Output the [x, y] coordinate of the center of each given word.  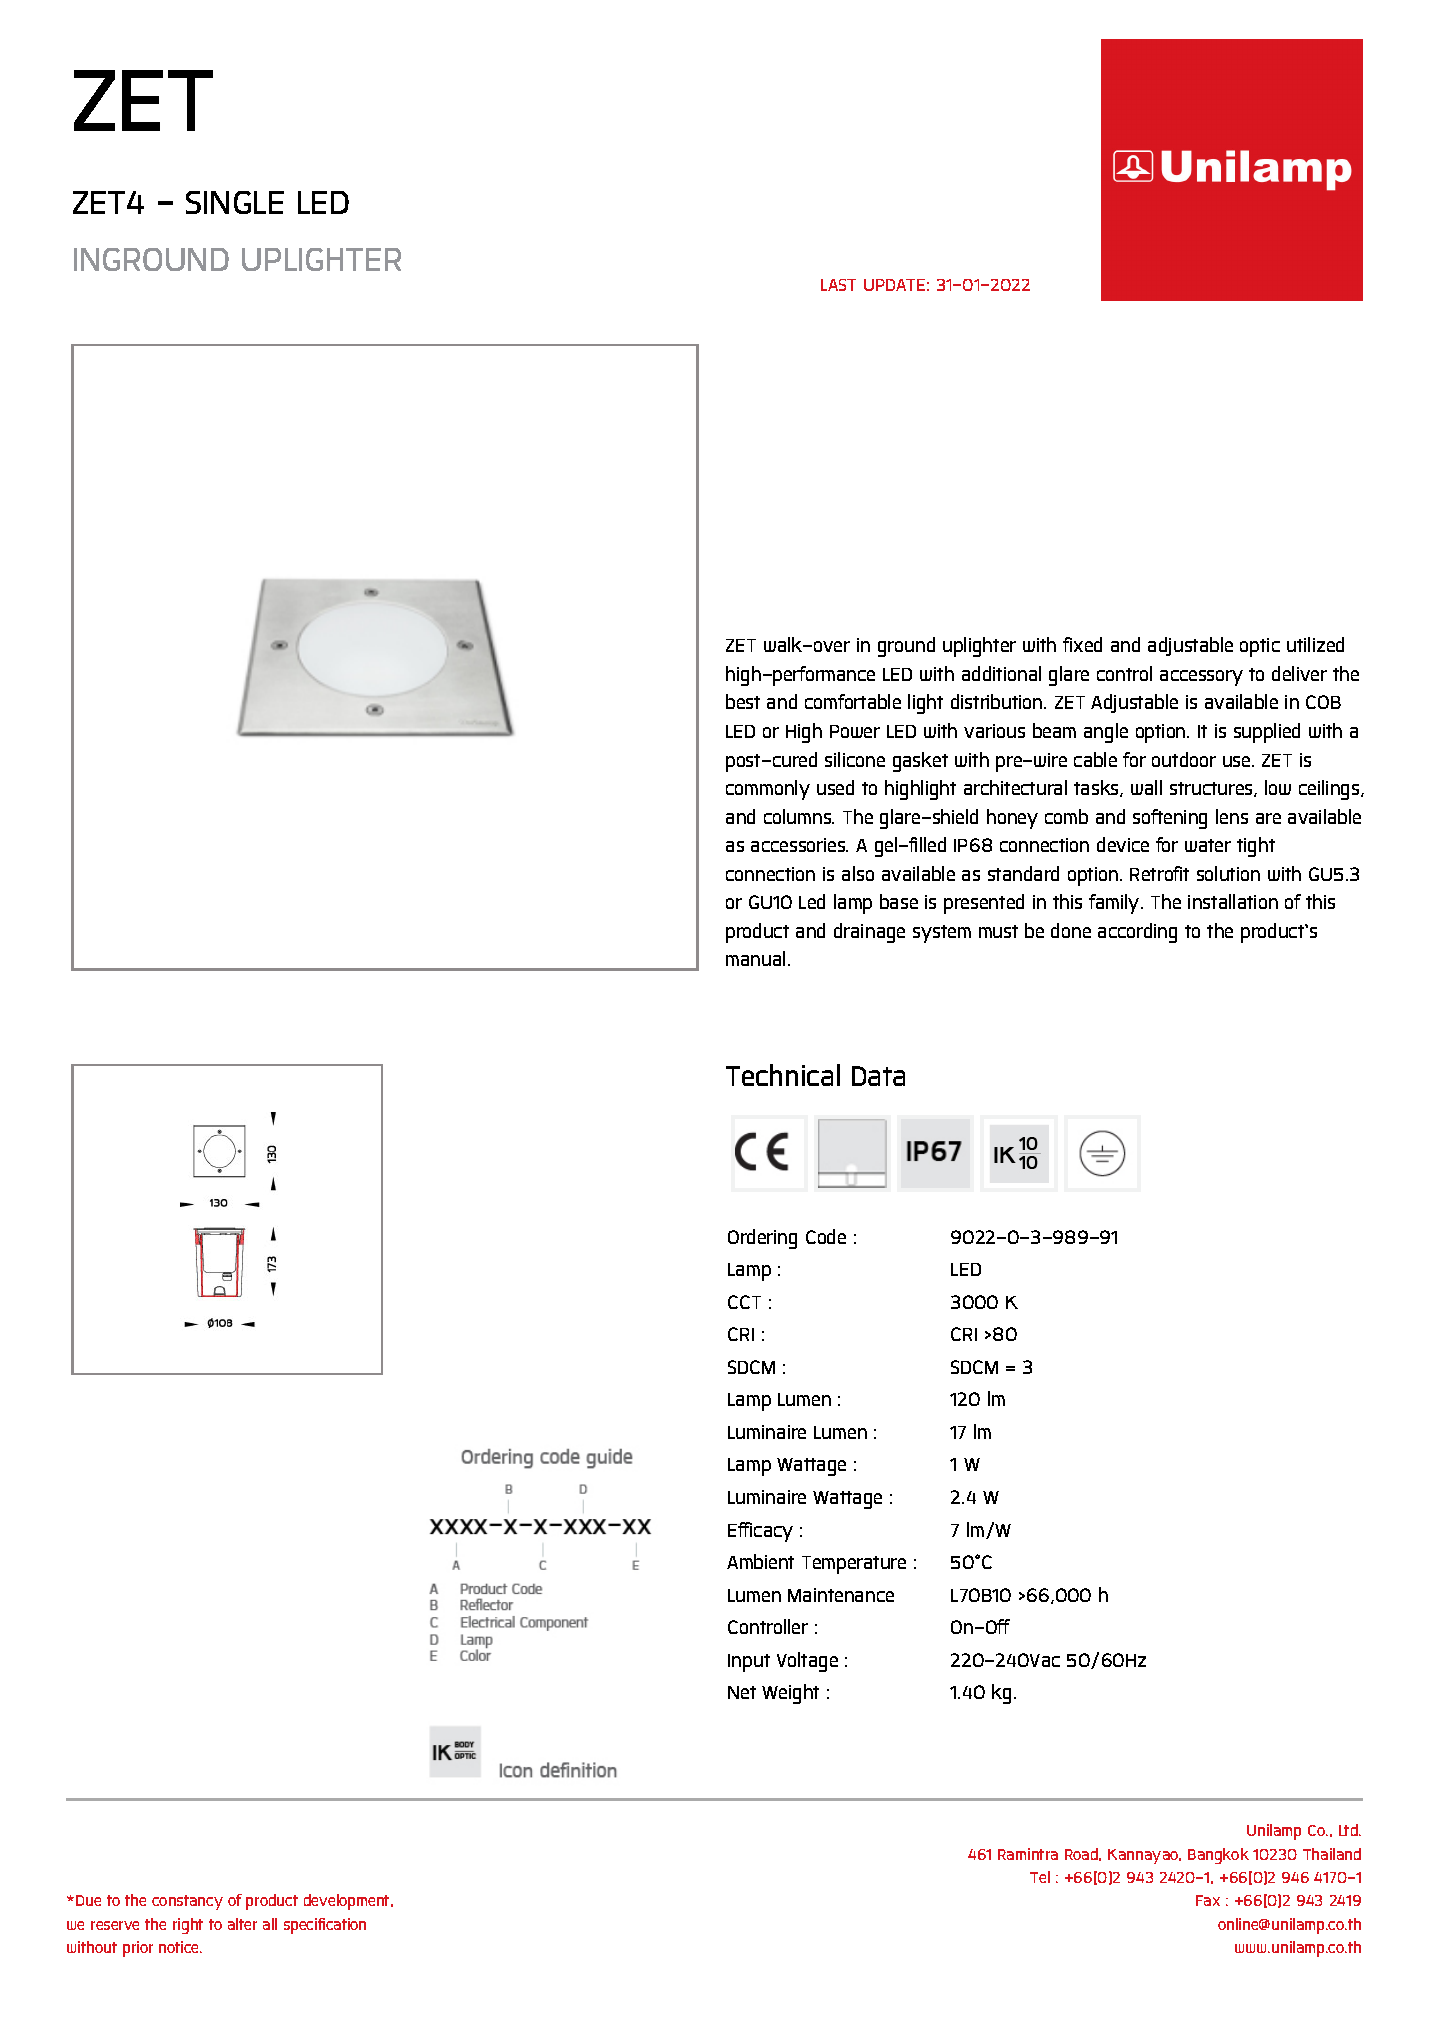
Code [826, 1236]
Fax [1208, 1900]
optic [1260, 647]
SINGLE [235, 202]
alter [242, 1924]
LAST [838, 285]
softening [1170, 819]
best [743, 701]
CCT [744, 1302]
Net [742, 1692]
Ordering [762, 1239]
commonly [768, 790]
